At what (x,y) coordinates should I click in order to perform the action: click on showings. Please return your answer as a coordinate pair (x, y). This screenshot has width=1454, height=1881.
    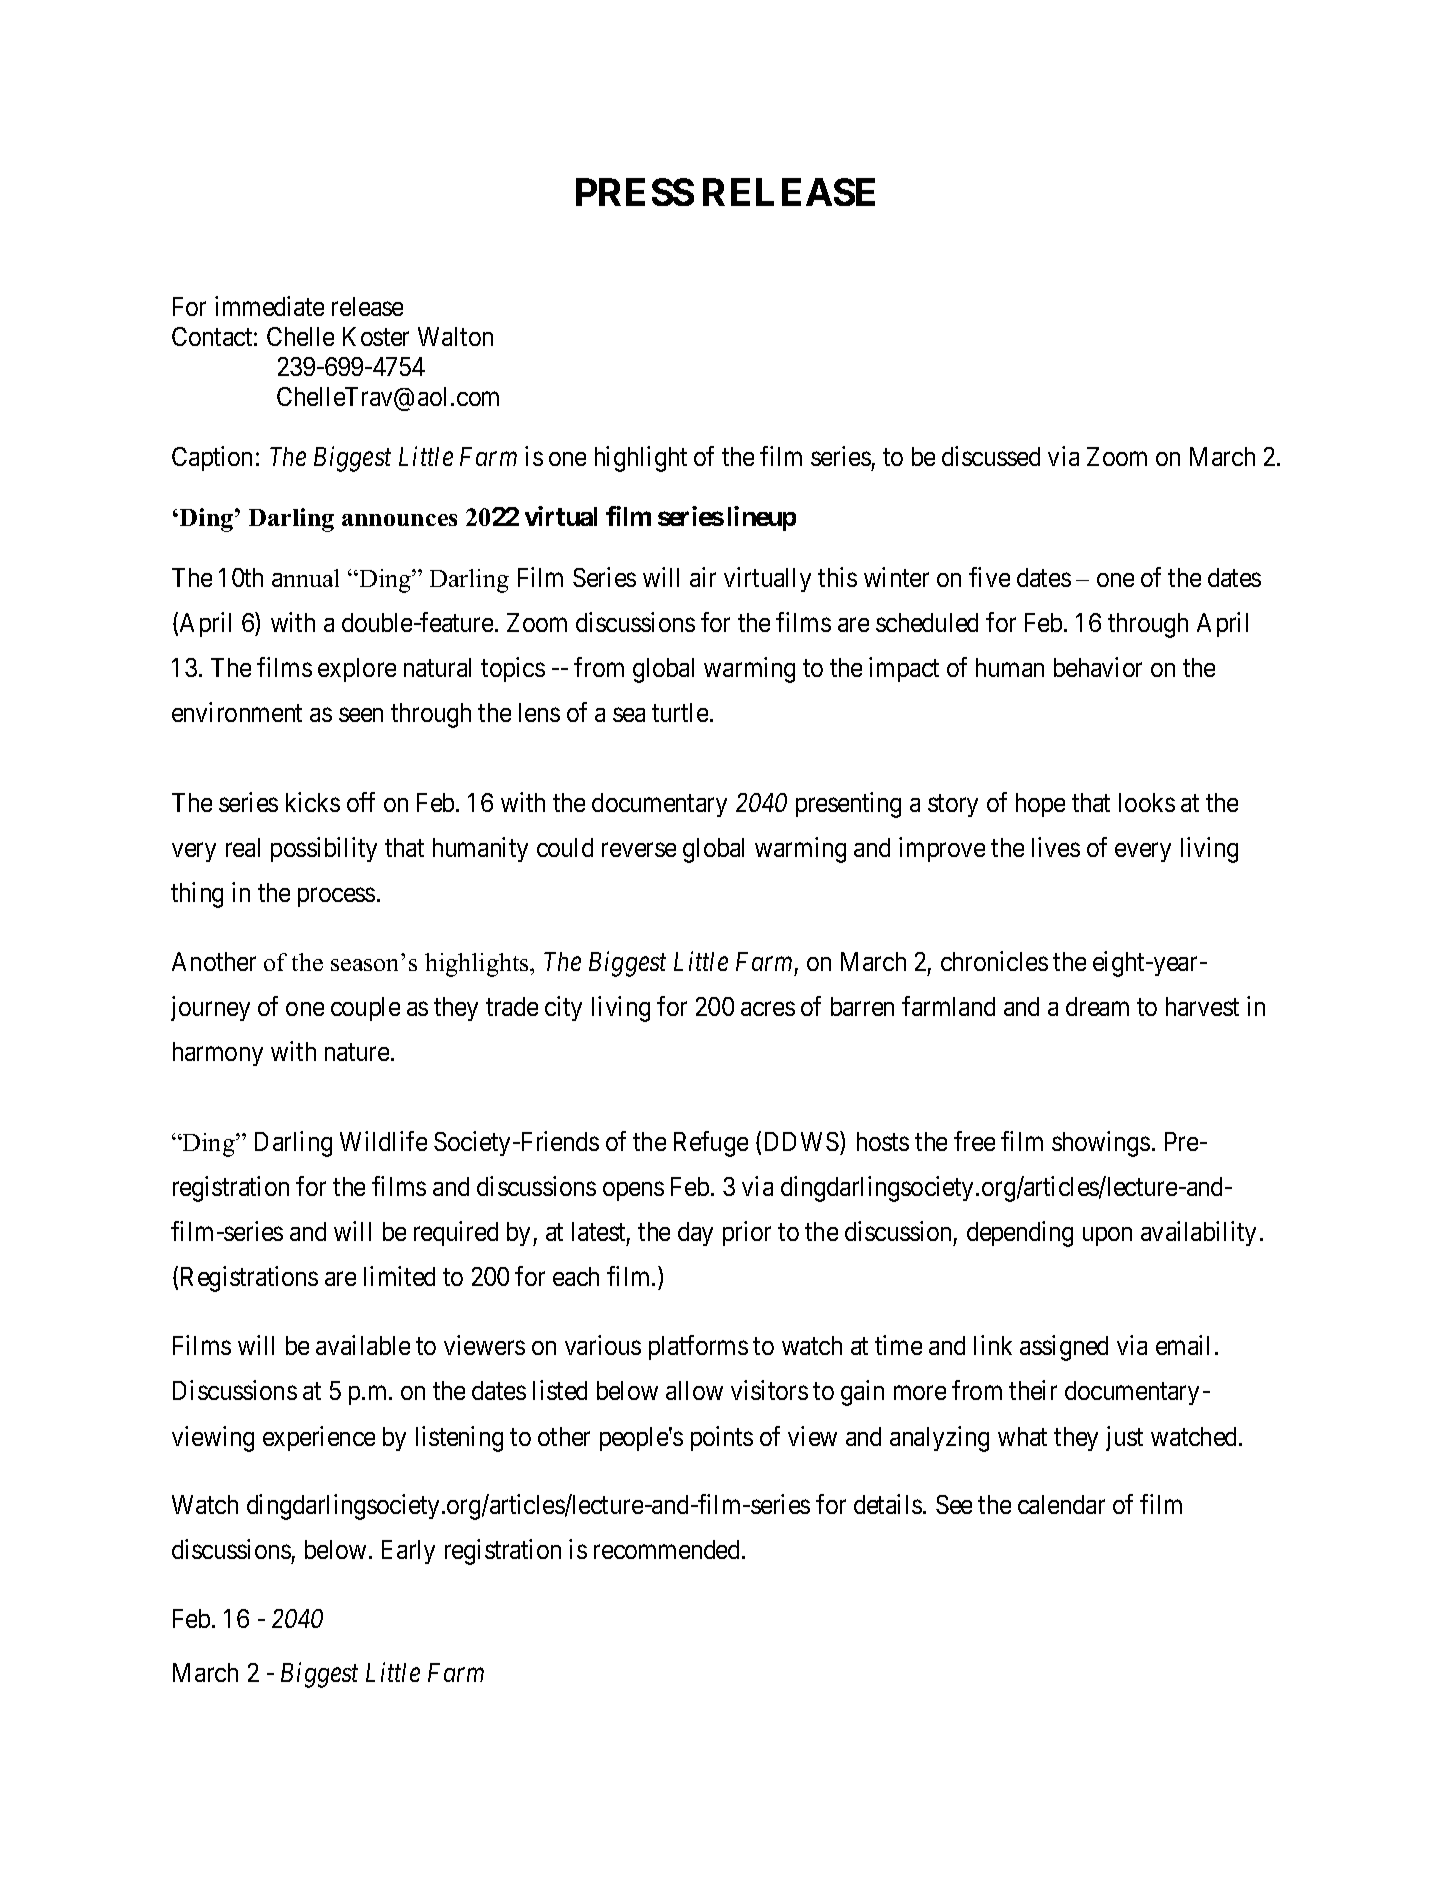
    Looking at the image, I should click on (1101, 1144).
